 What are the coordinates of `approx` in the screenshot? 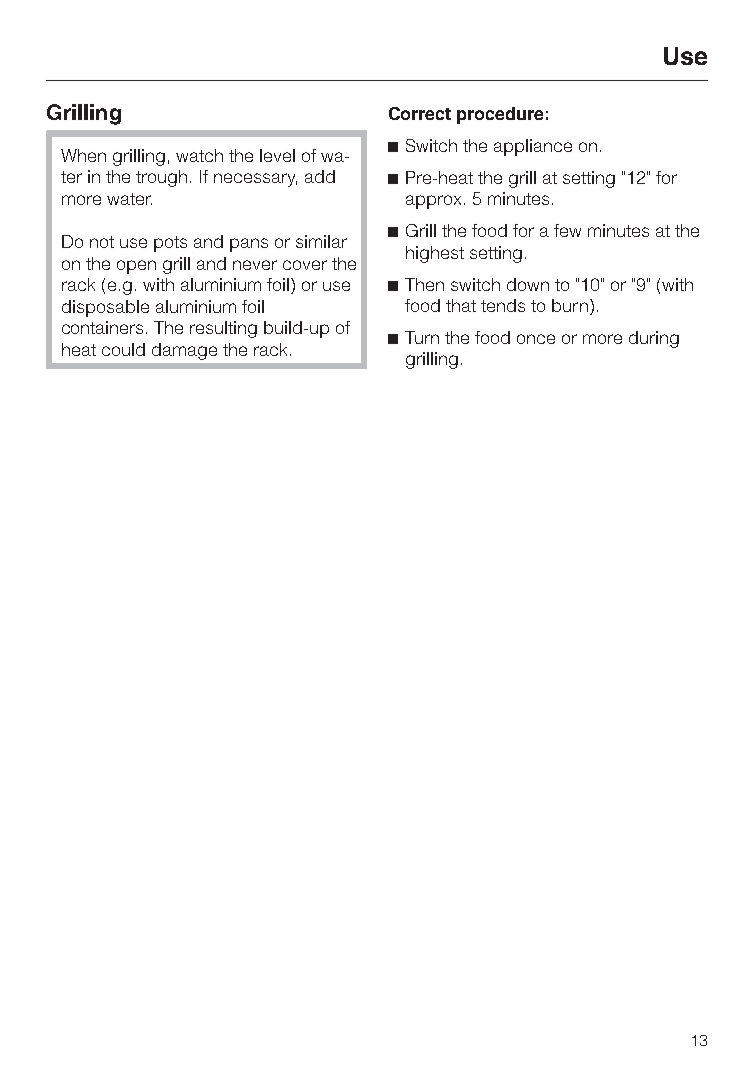 It's located at (433, 202).
